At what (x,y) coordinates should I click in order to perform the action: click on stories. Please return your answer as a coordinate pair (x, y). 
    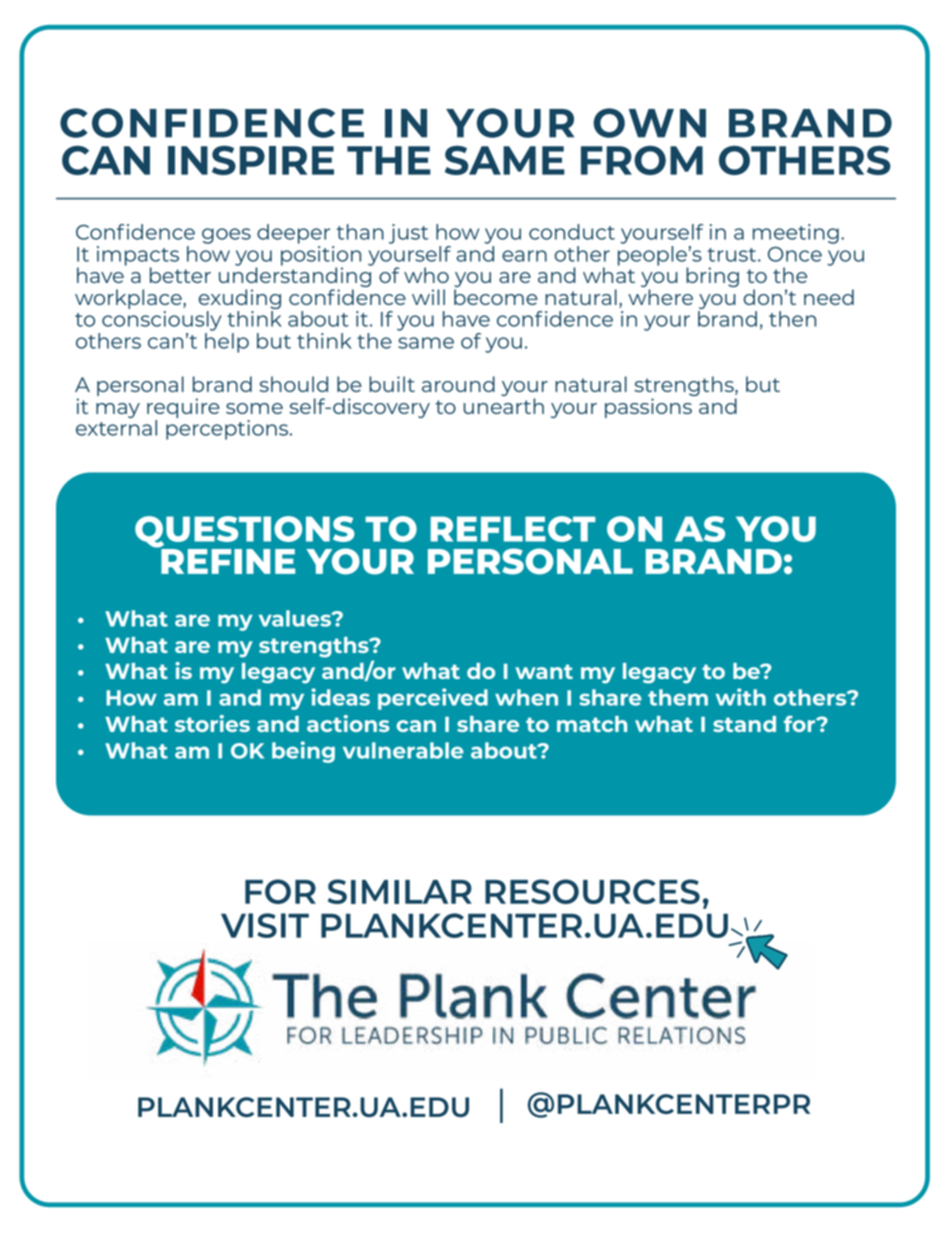
    Looking at the image, I should click on (212, 723).
